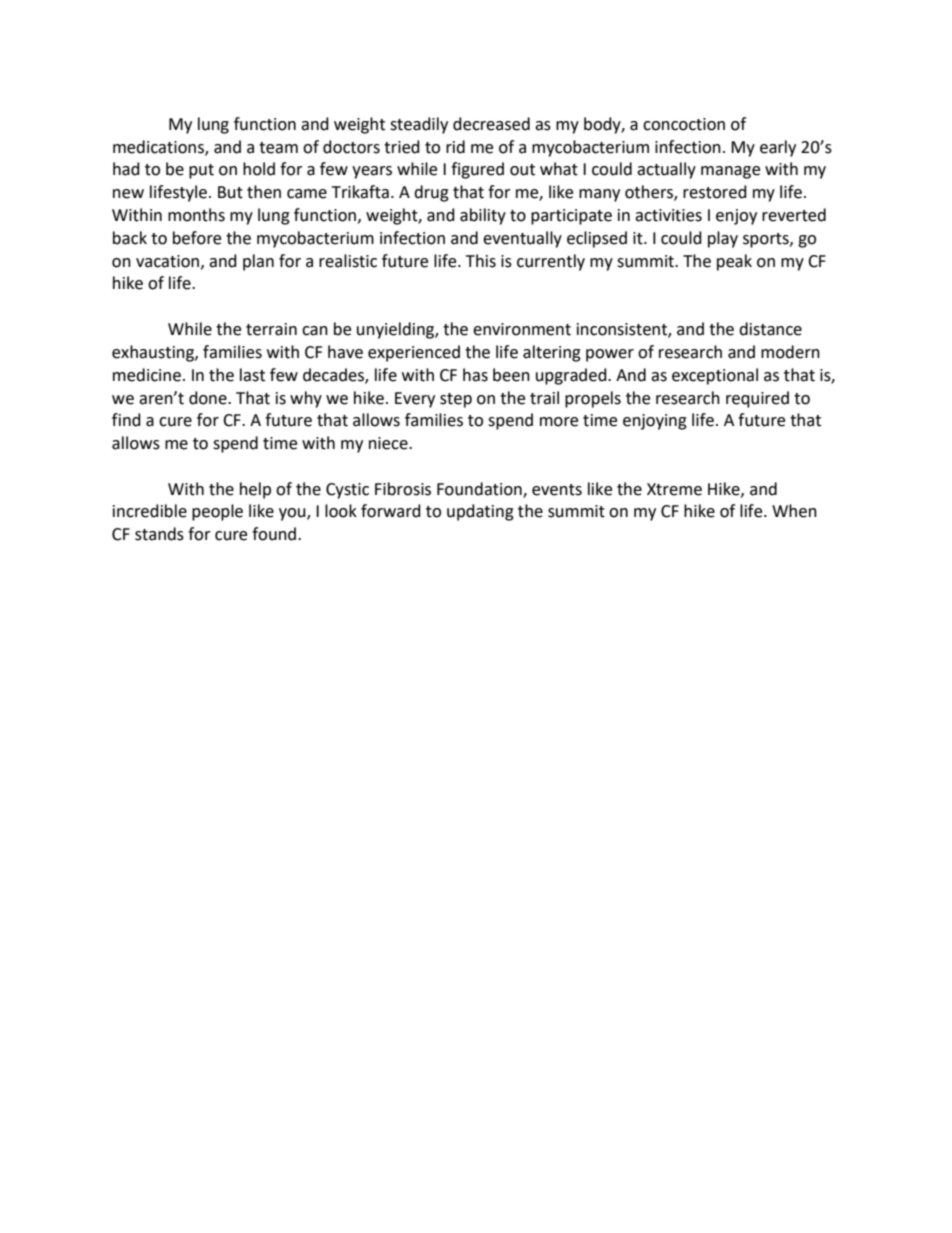  I want to click on This, so click(481, 261).
